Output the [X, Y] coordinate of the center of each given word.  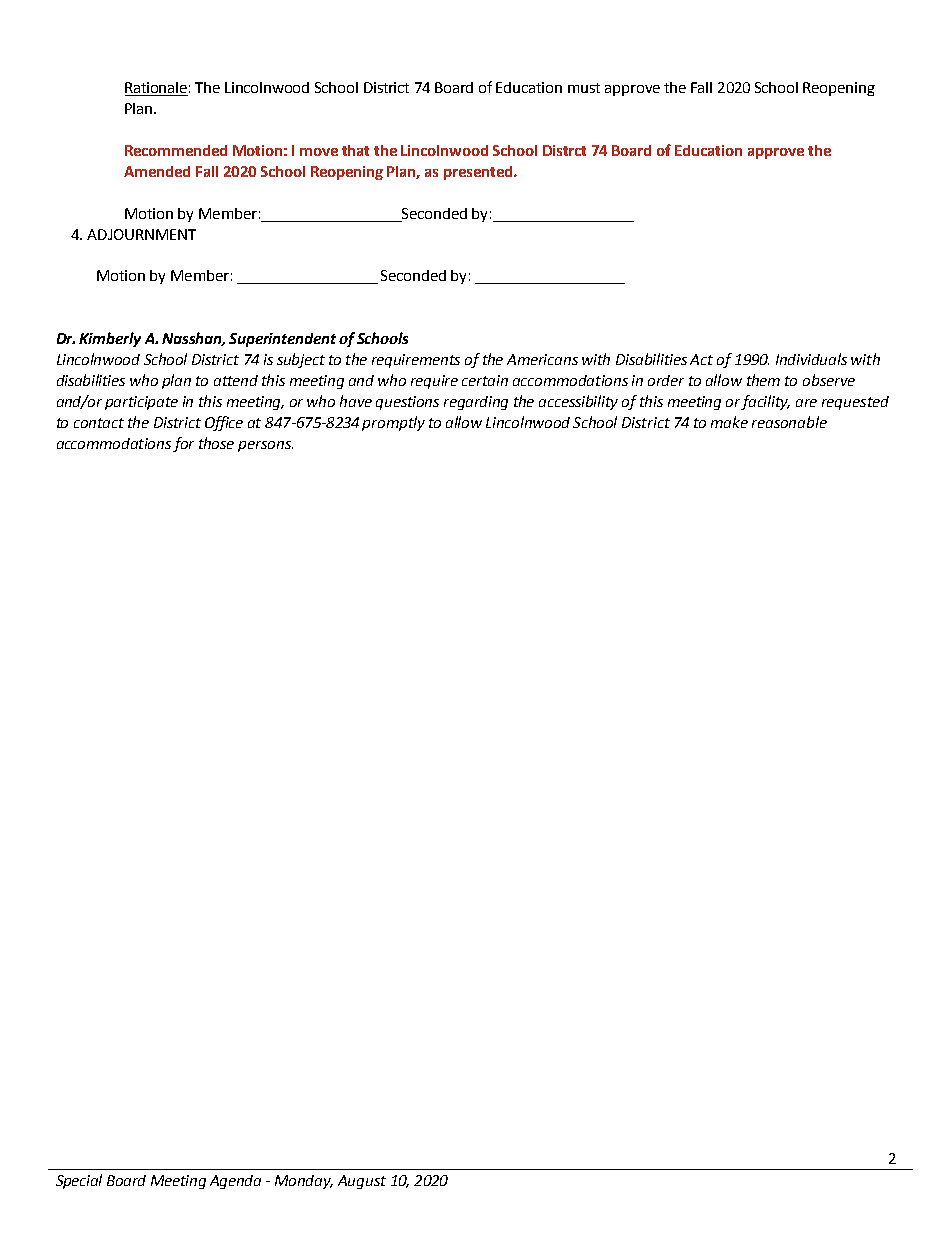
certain [485, 380]
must [584, 88]
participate [141, 403]
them [763, 380]
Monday [304, 1182]
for [183, 444]
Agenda [235, 1182]
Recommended [176, 150]
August [362, 1182]
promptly [393, 423]
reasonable [789, 422]
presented [479, 173]
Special [79, 1181]
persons [265, 446]
